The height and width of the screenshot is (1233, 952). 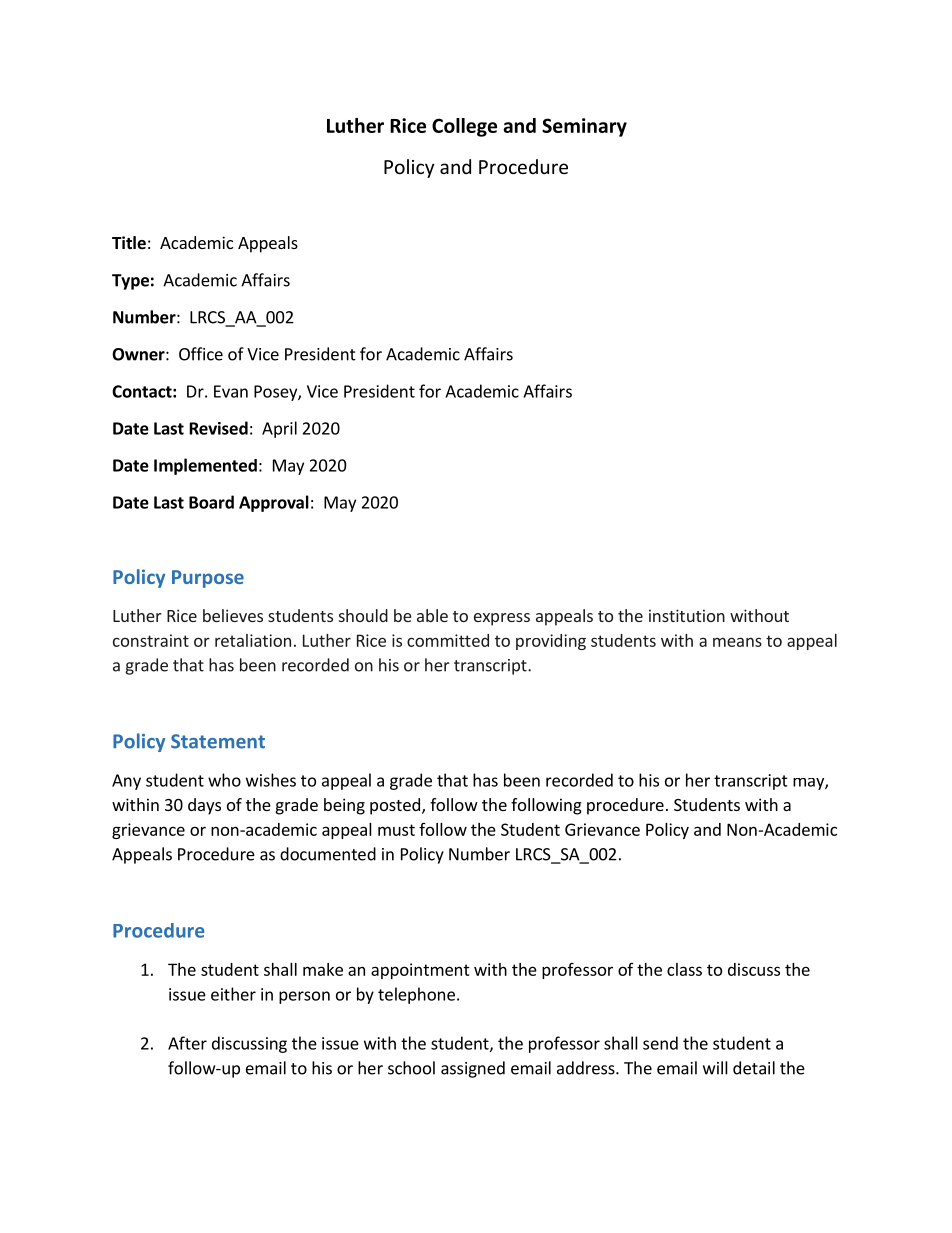 I want to click on institution, so click(x=687, y=615).
